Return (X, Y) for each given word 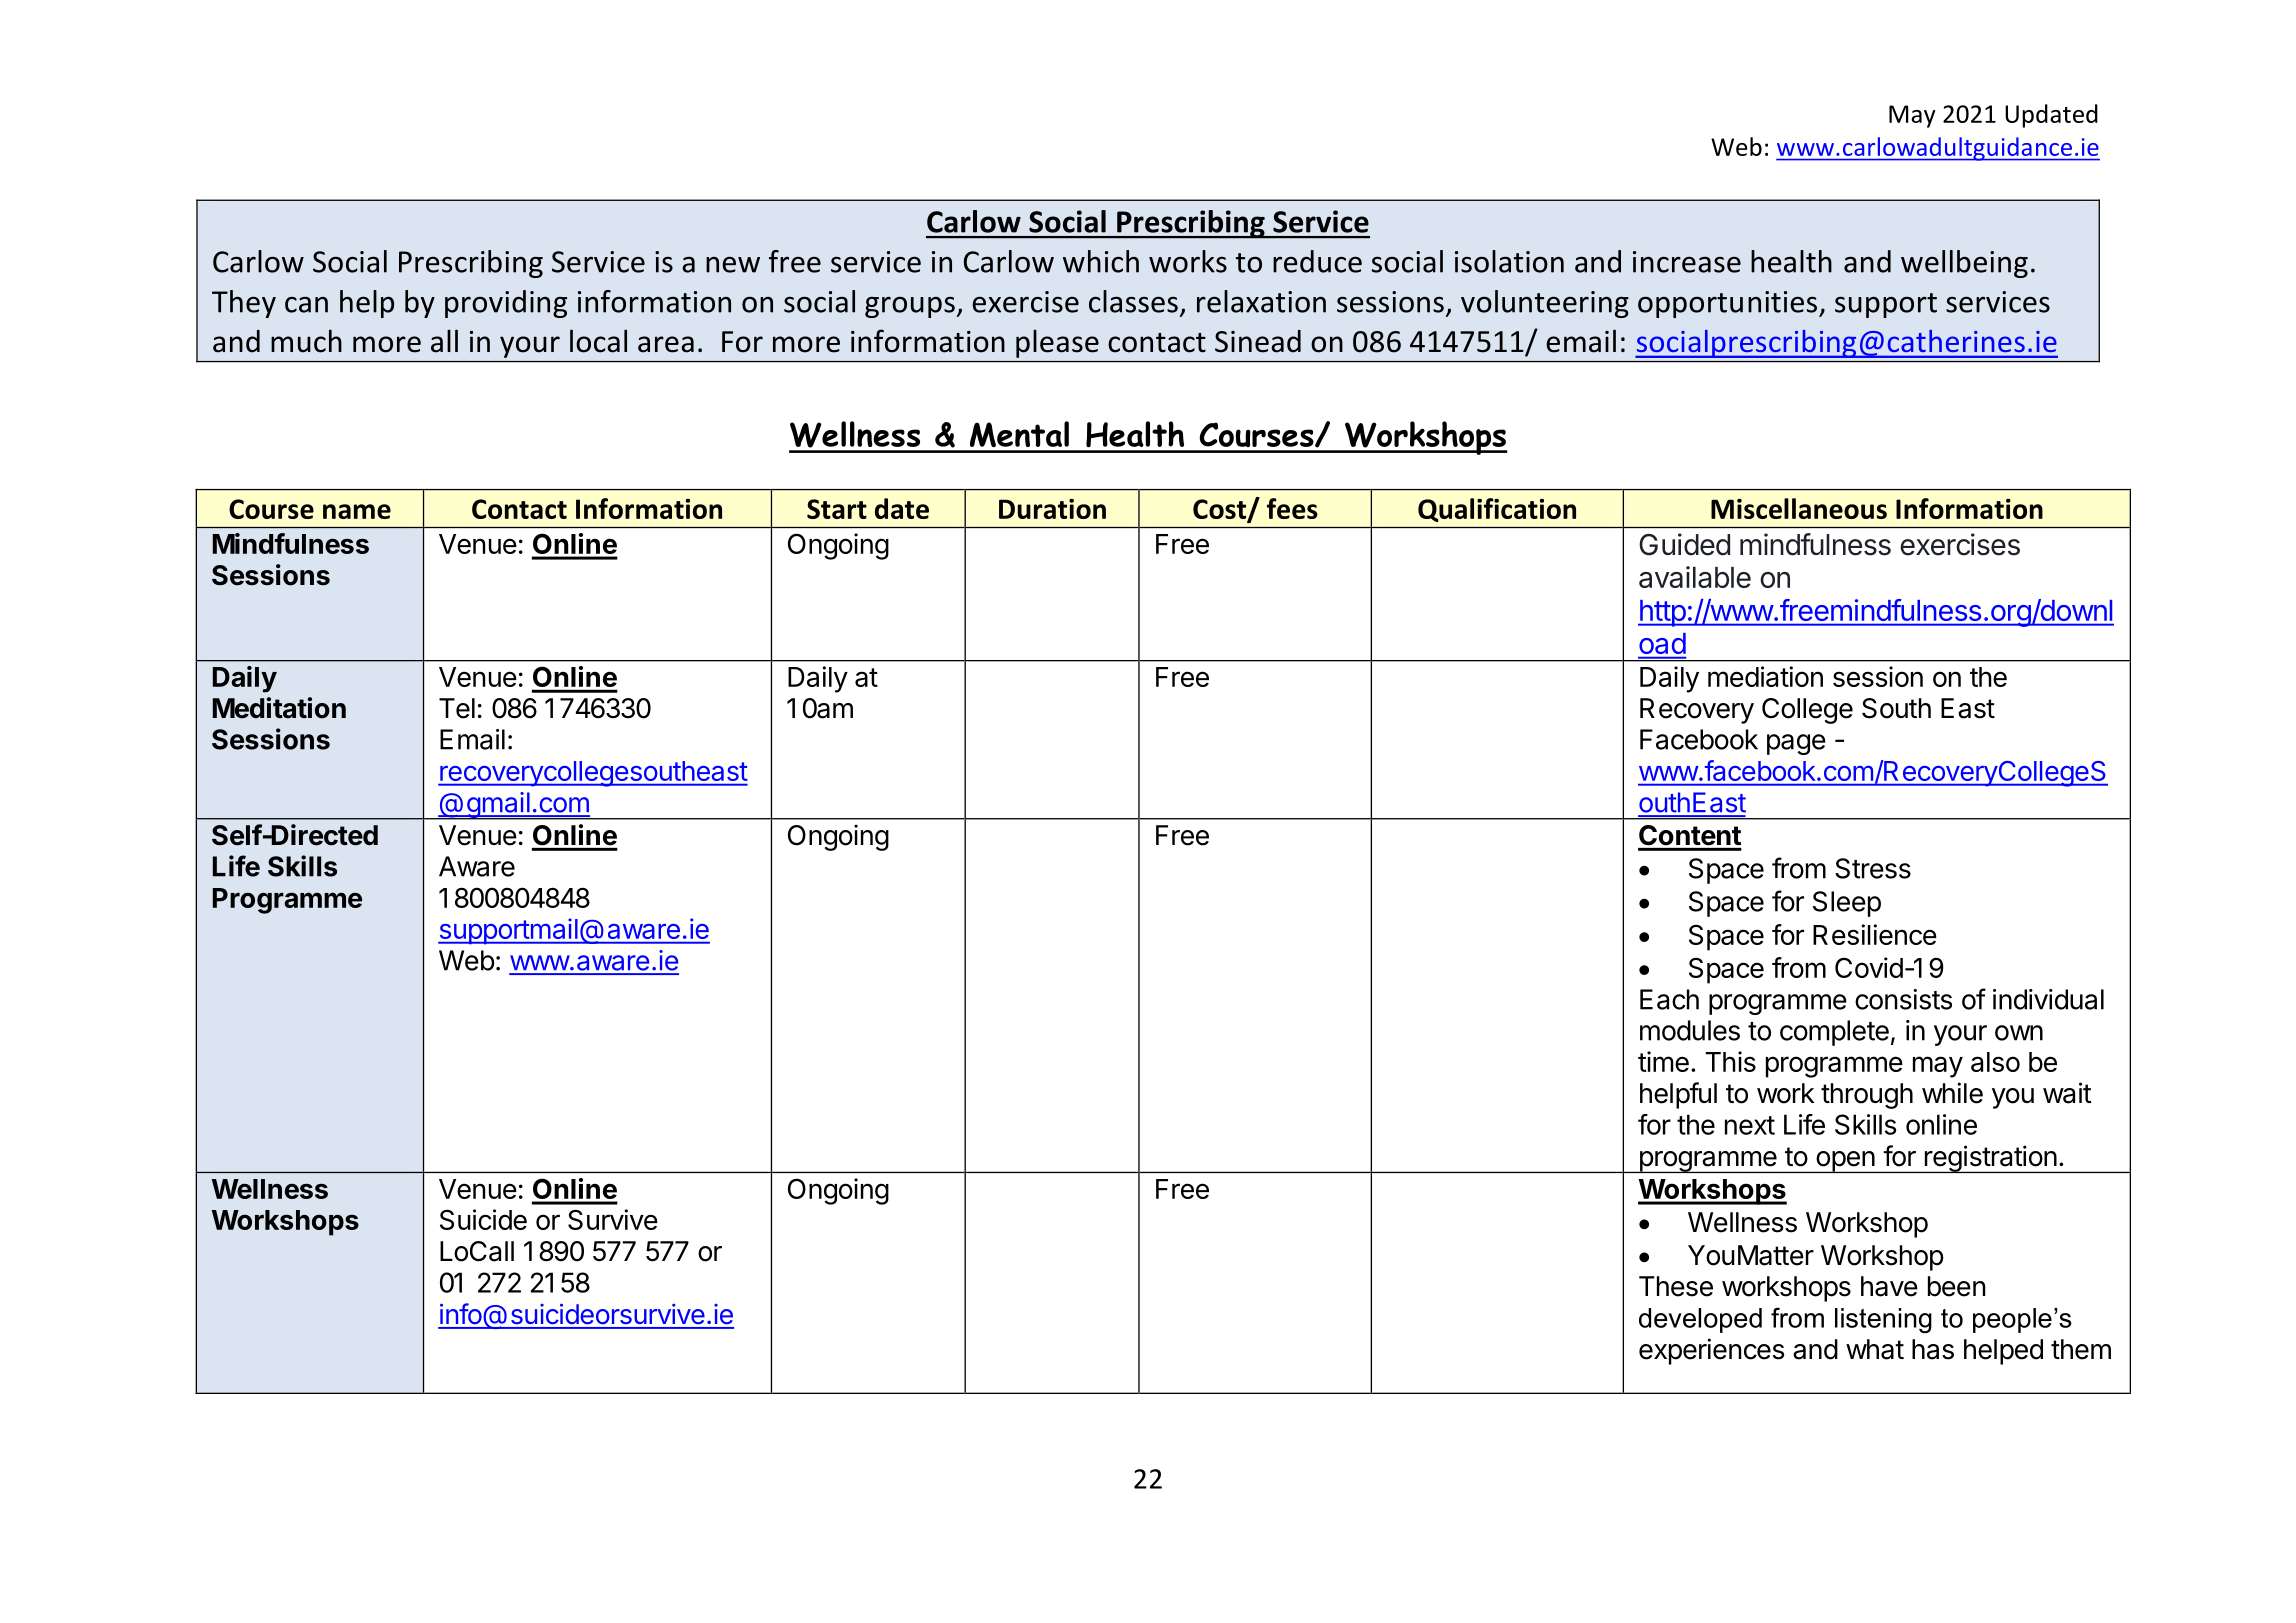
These (1676, 1286)
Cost (1221, 510)
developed (1700, 1320)
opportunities (1729, 304)
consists (1903, 999)
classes (1133, 301)
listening (1883, 1321)
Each (1669, 999)
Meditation (279, 708)
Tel (457, 708)
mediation (1765, 676)
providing (506, 304)
